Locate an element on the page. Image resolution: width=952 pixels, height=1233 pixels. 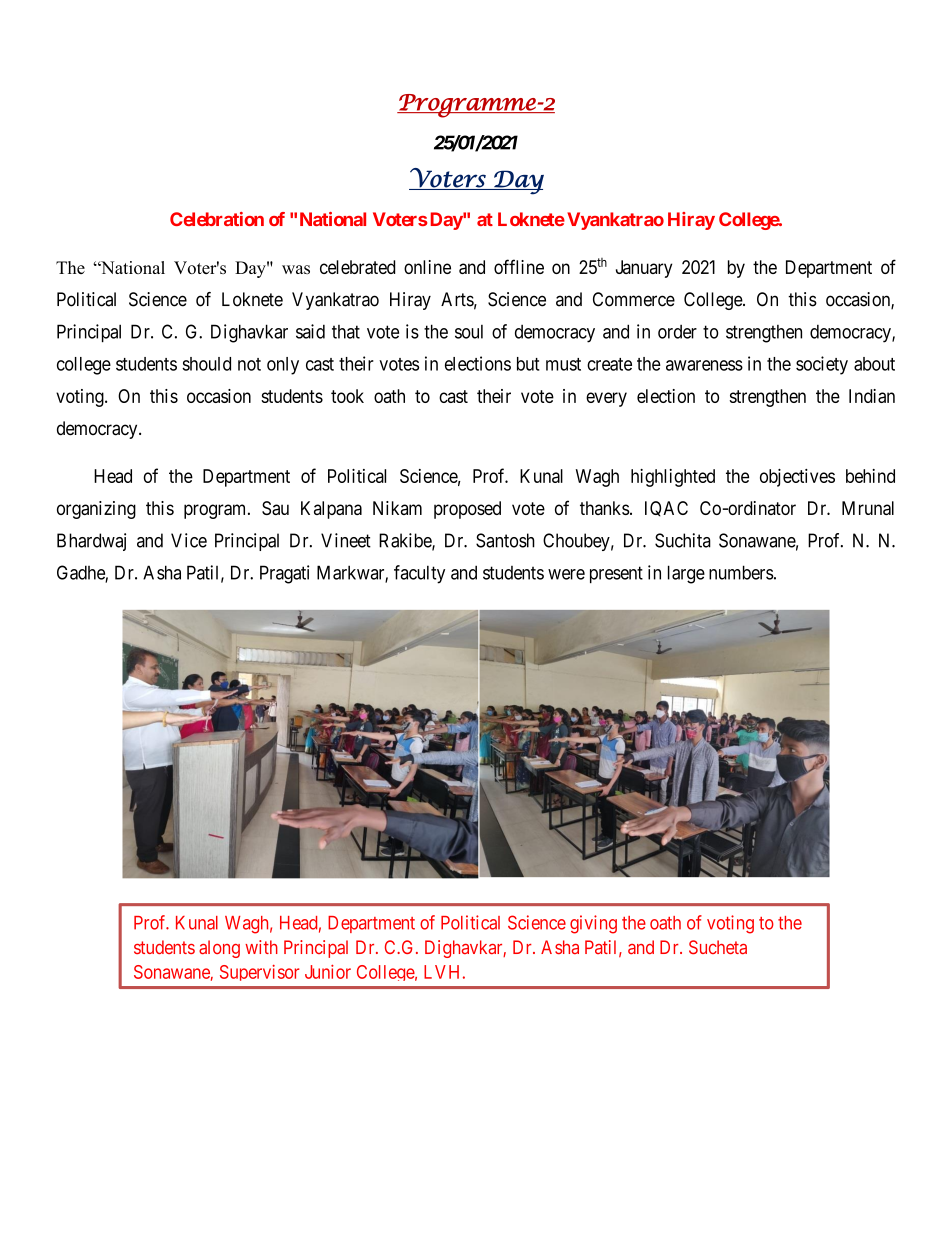
but is located at coordinates (528, 364).
